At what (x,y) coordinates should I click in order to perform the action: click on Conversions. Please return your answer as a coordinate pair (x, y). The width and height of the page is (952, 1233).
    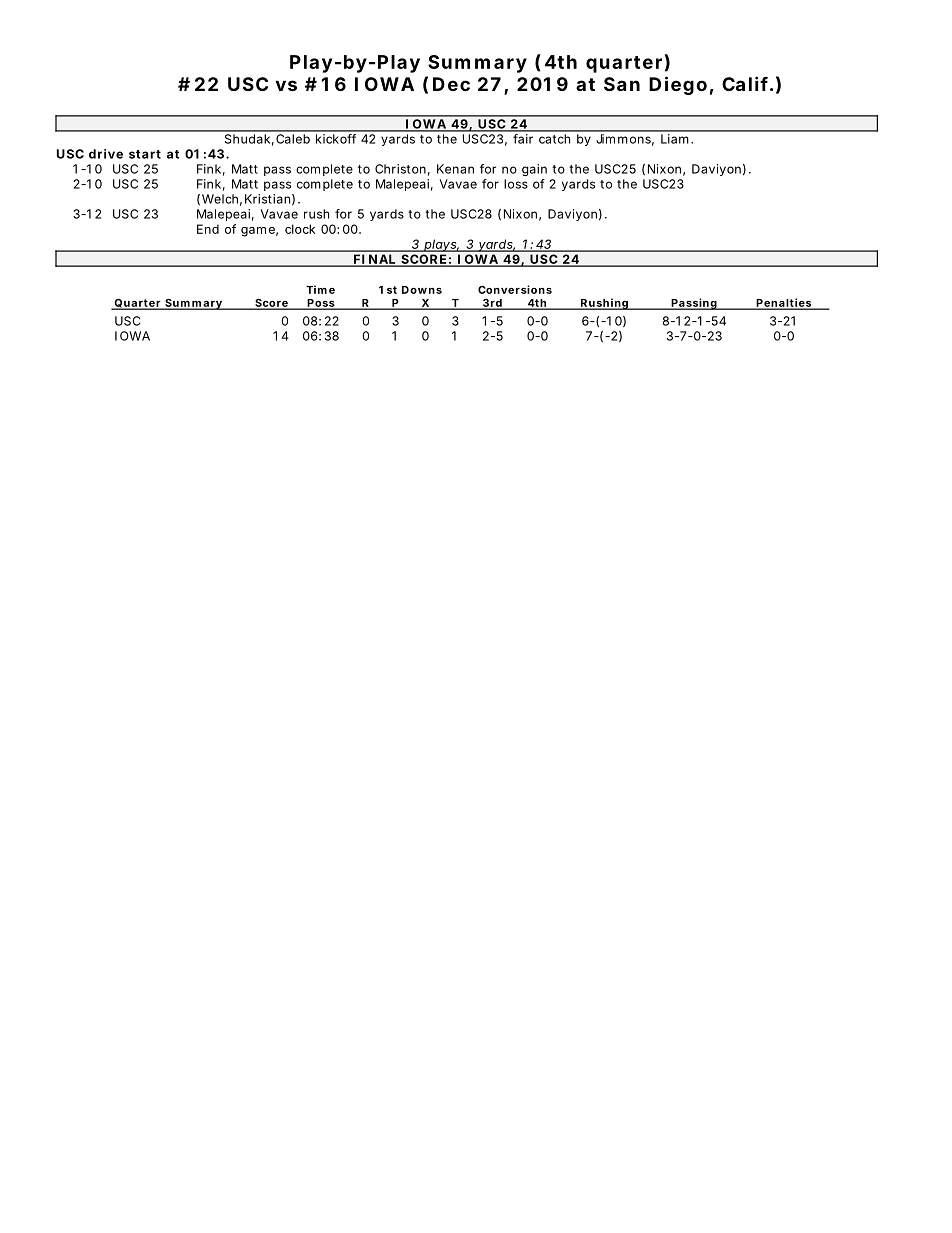
    Looking at the image, I should click on (515, 289).
